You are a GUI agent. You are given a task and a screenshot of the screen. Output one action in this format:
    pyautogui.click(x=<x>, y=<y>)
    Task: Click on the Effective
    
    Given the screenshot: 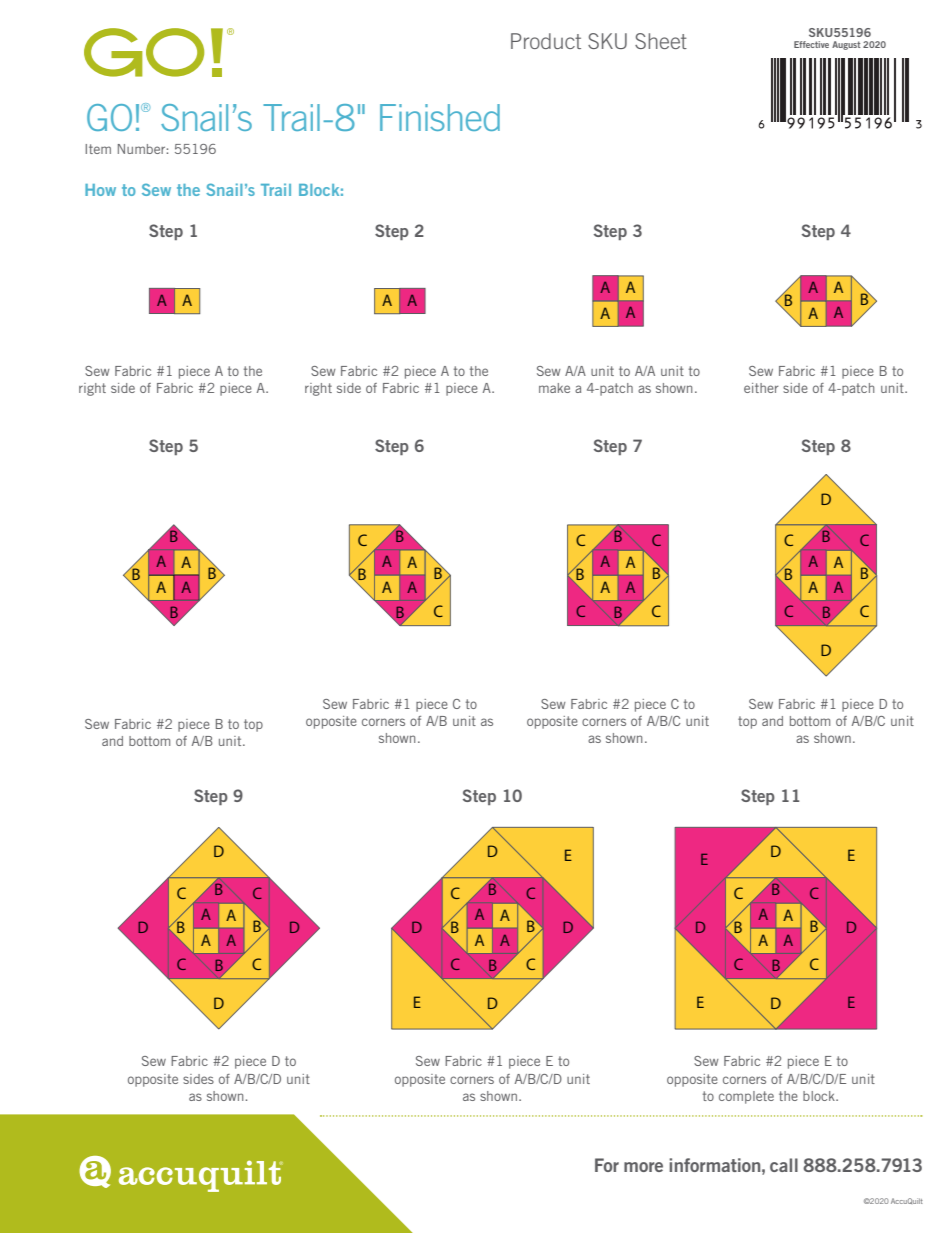 What is the action you would take?
    pyautogui.click(x=811, y=44)
